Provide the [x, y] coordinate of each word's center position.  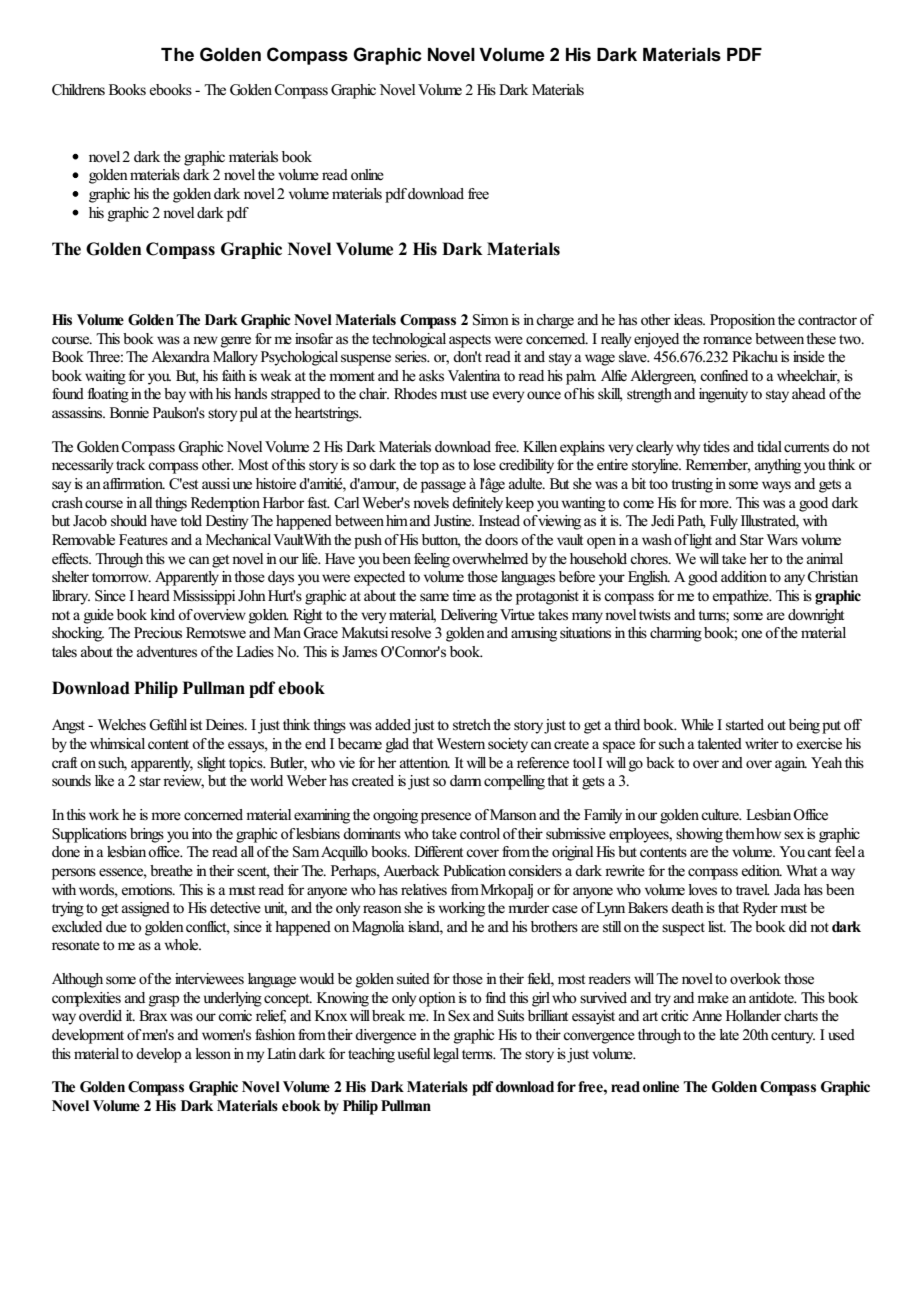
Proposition [742, 321]
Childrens [78, 90]
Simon [491, 320]
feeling [432, 560]
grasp [164, 1001]
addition [744, 576]
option [437, 999]
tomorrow [121, 577]
